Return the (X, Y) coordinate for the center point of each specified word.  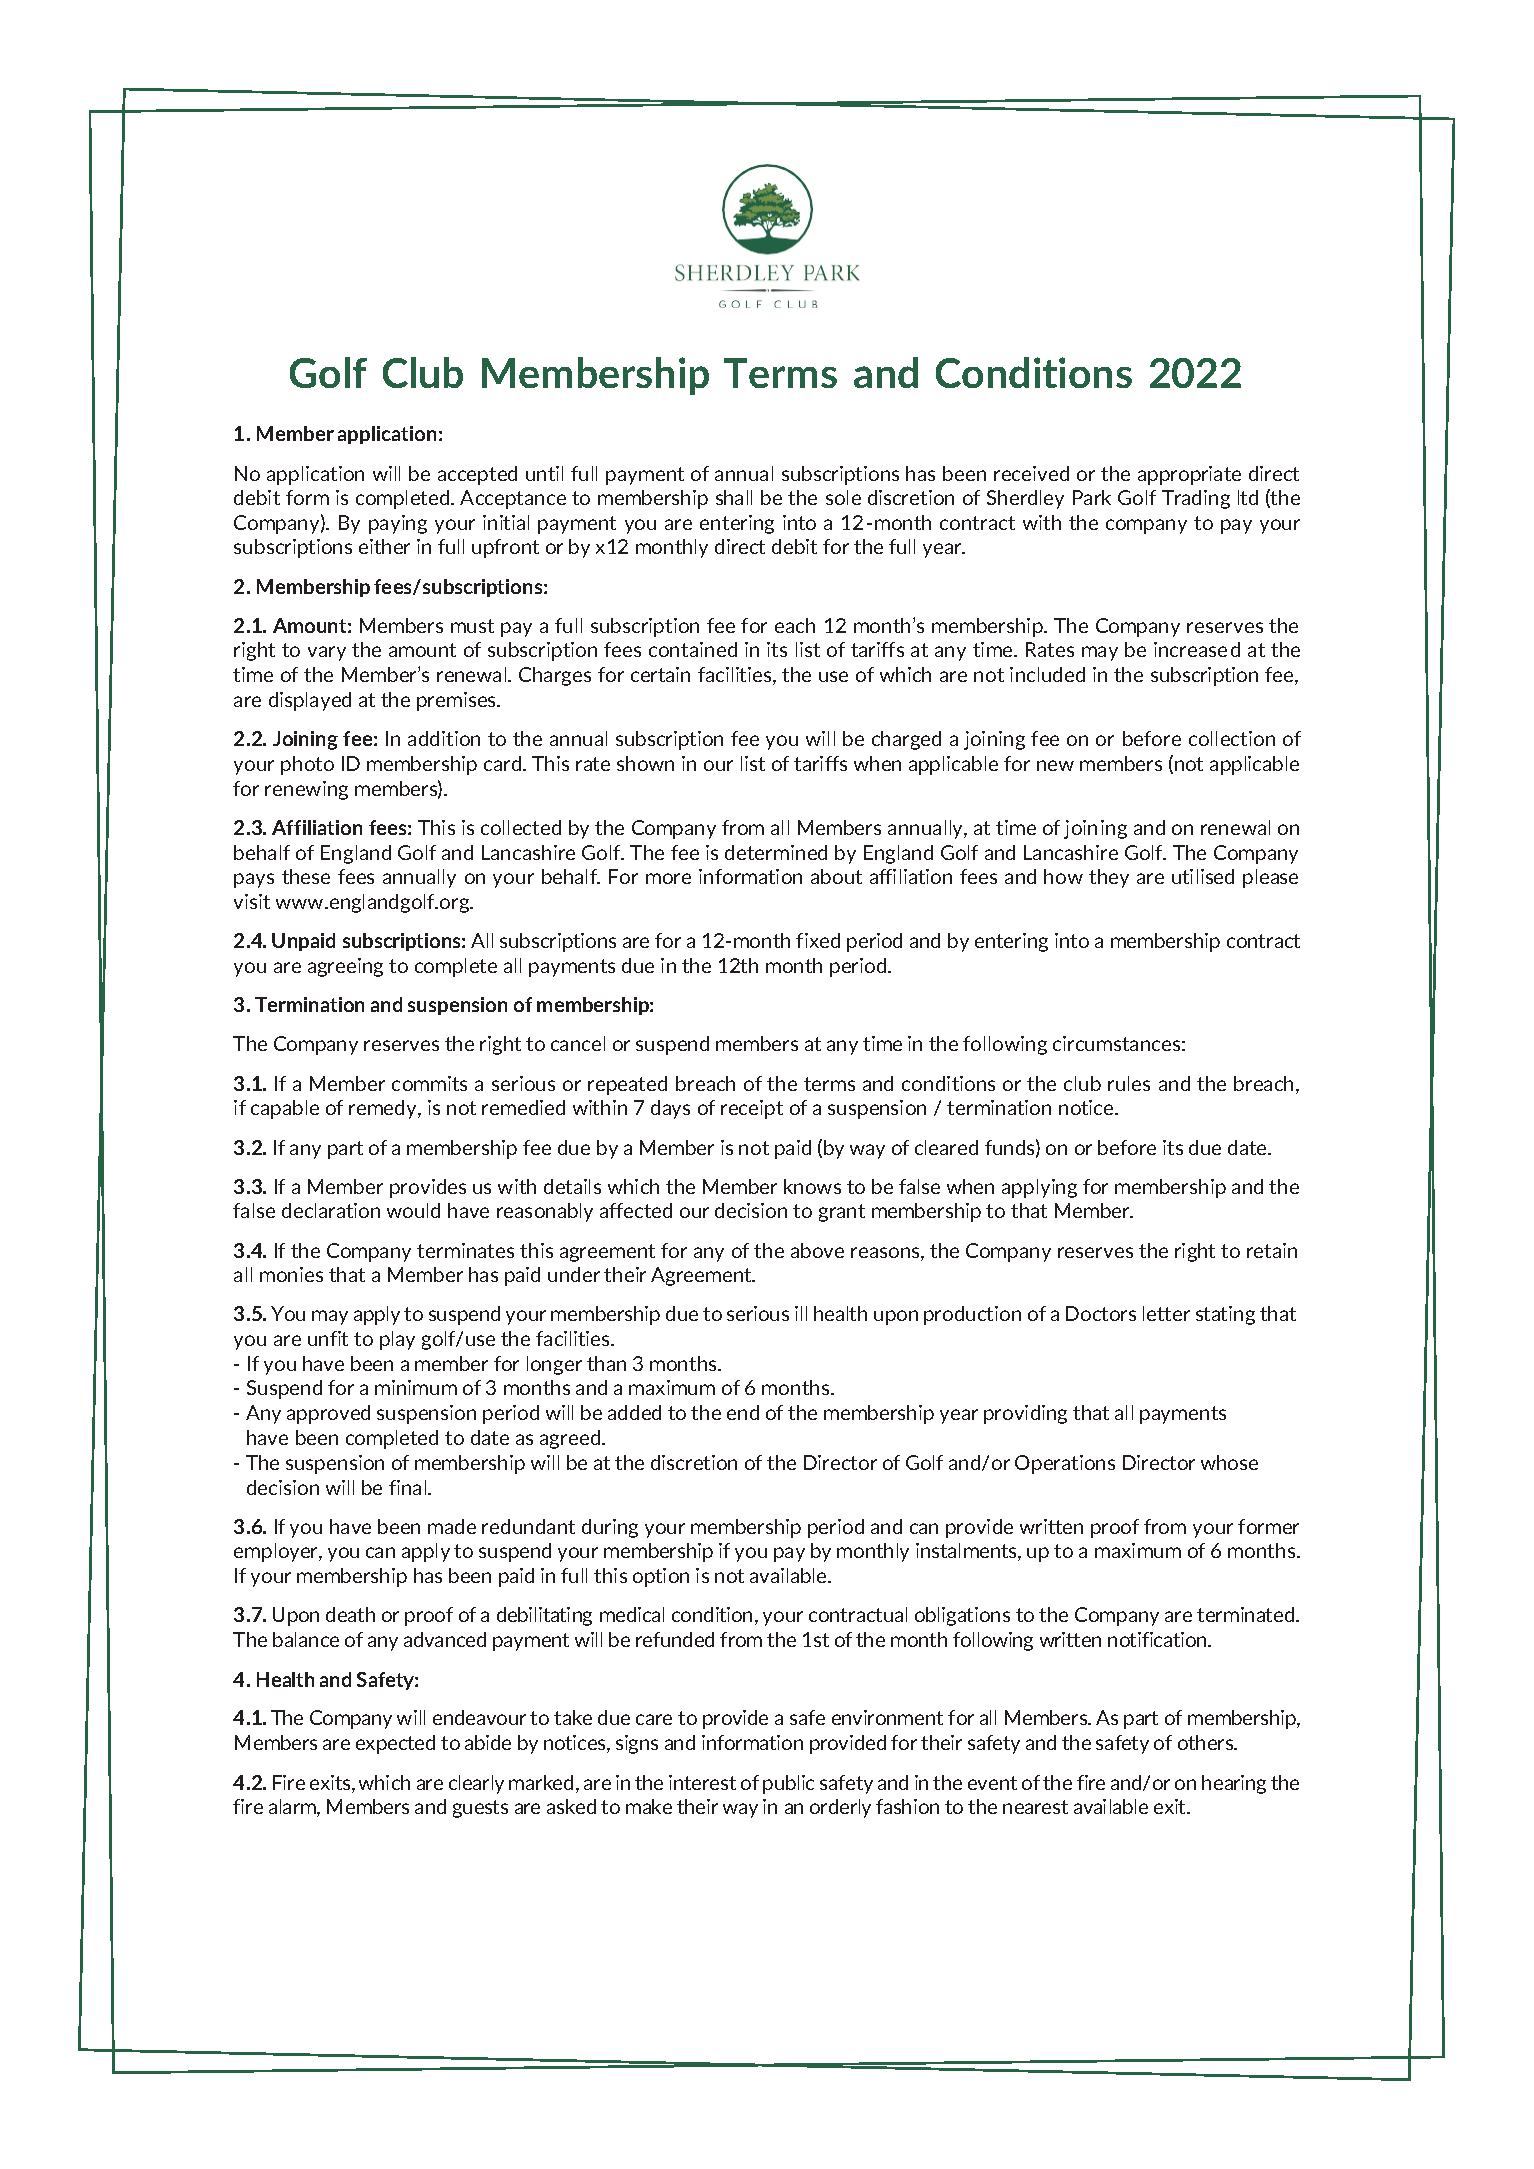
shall (734, 497)
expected (395, 1744)
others (1207, 1742)
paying (398, 524)
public (788, 1784)
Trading (1196, 499)
